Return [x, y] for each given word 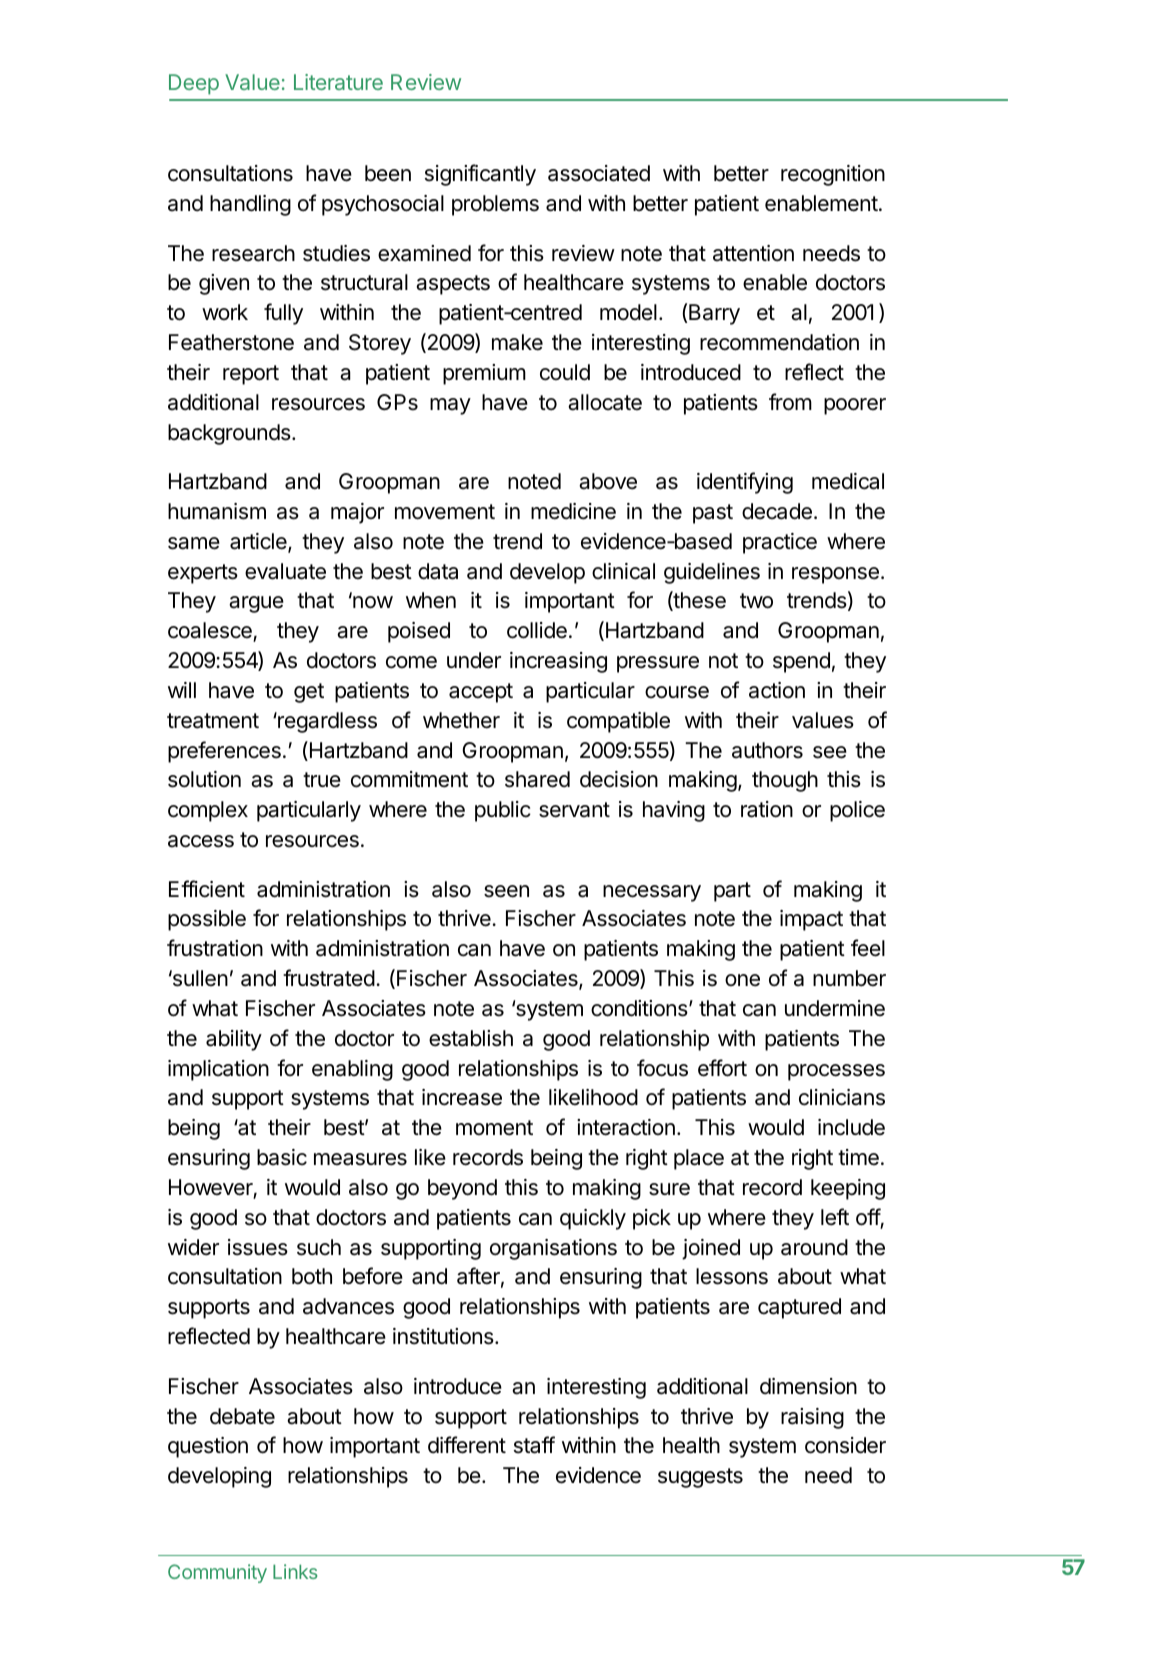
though [785, 781]
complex [208, 811]
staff [534, 1445]
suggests [700, 1478]
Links [295, 1571]
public [503, 811]
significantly [480, 175]
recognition [833, 175]
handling [250, 205]
